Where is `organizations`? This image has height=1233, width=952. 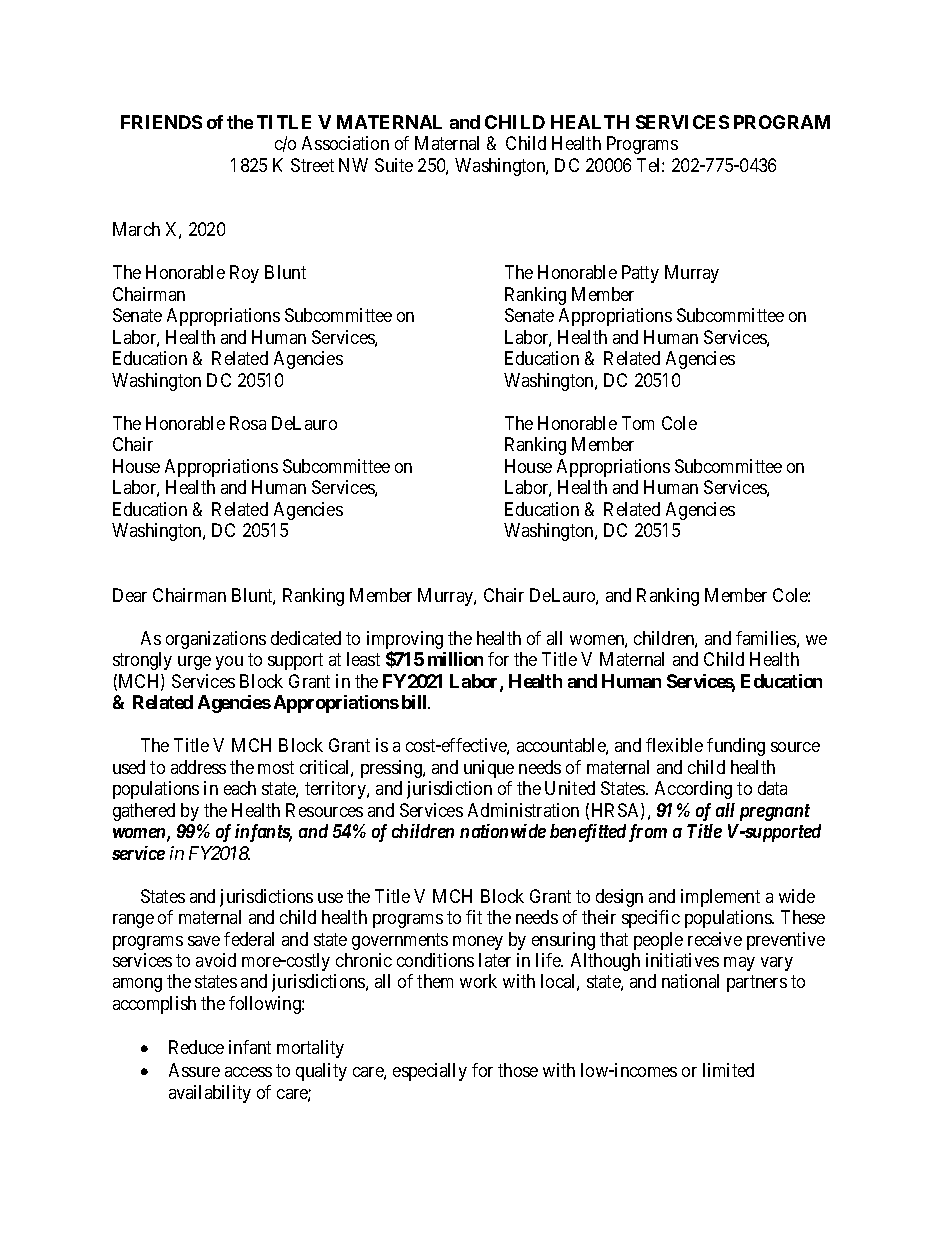
organizations is located at coordinates (216, 640).
